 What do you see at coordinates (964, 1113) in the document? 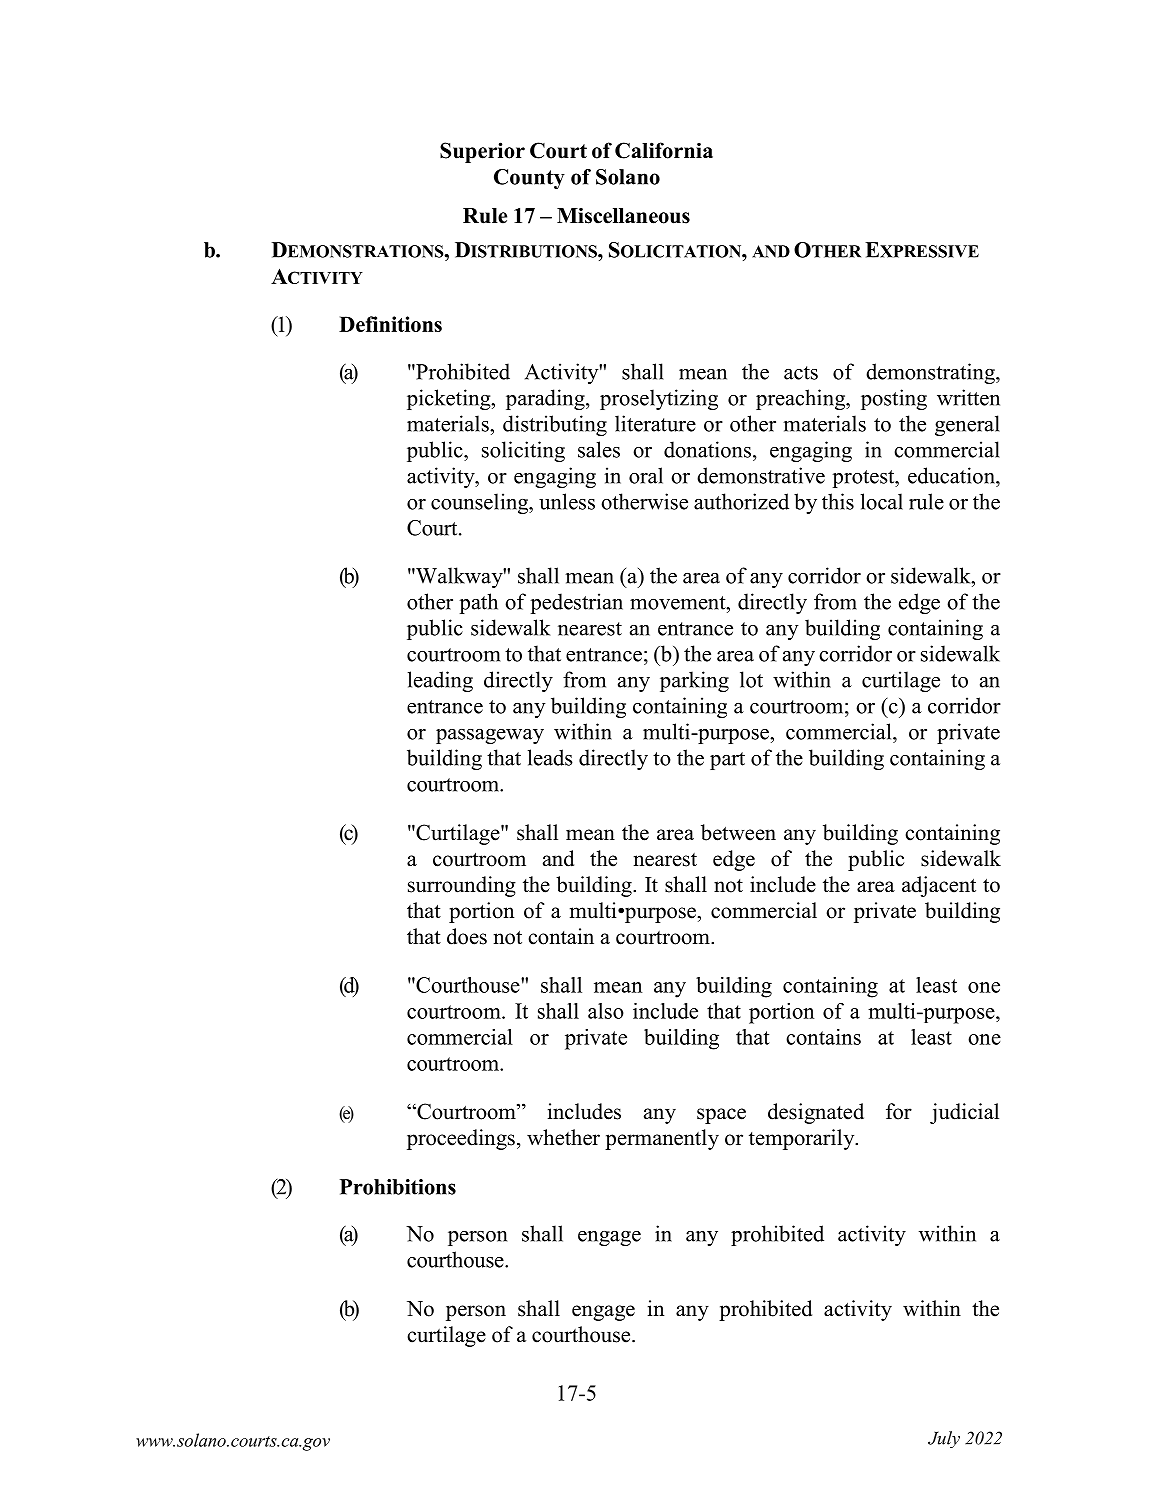
I see `judicial` at bounding box center [964, 1113].
